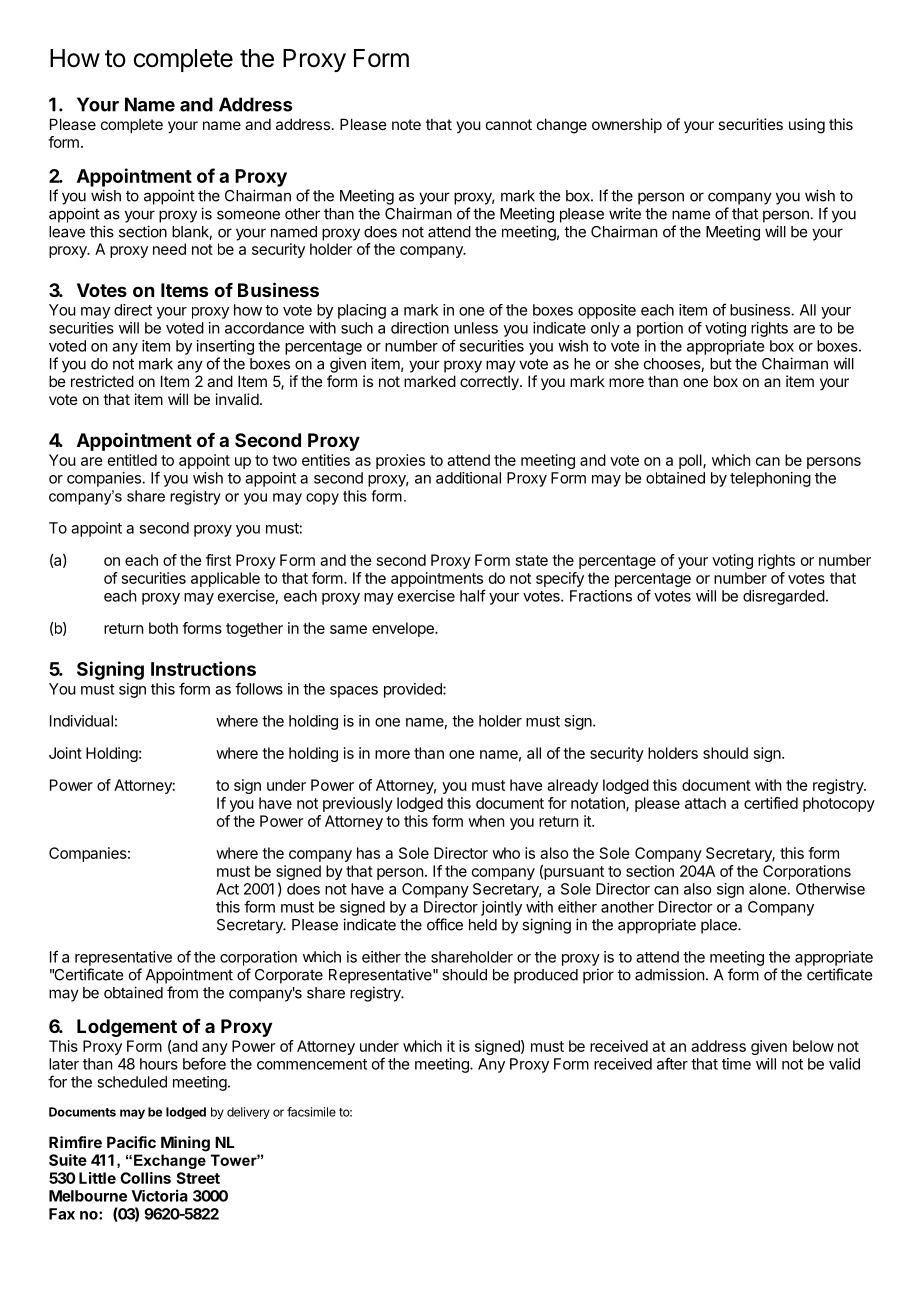 This screenshot has height=1308, width=924. I want to click on place, so click(720, 926).
